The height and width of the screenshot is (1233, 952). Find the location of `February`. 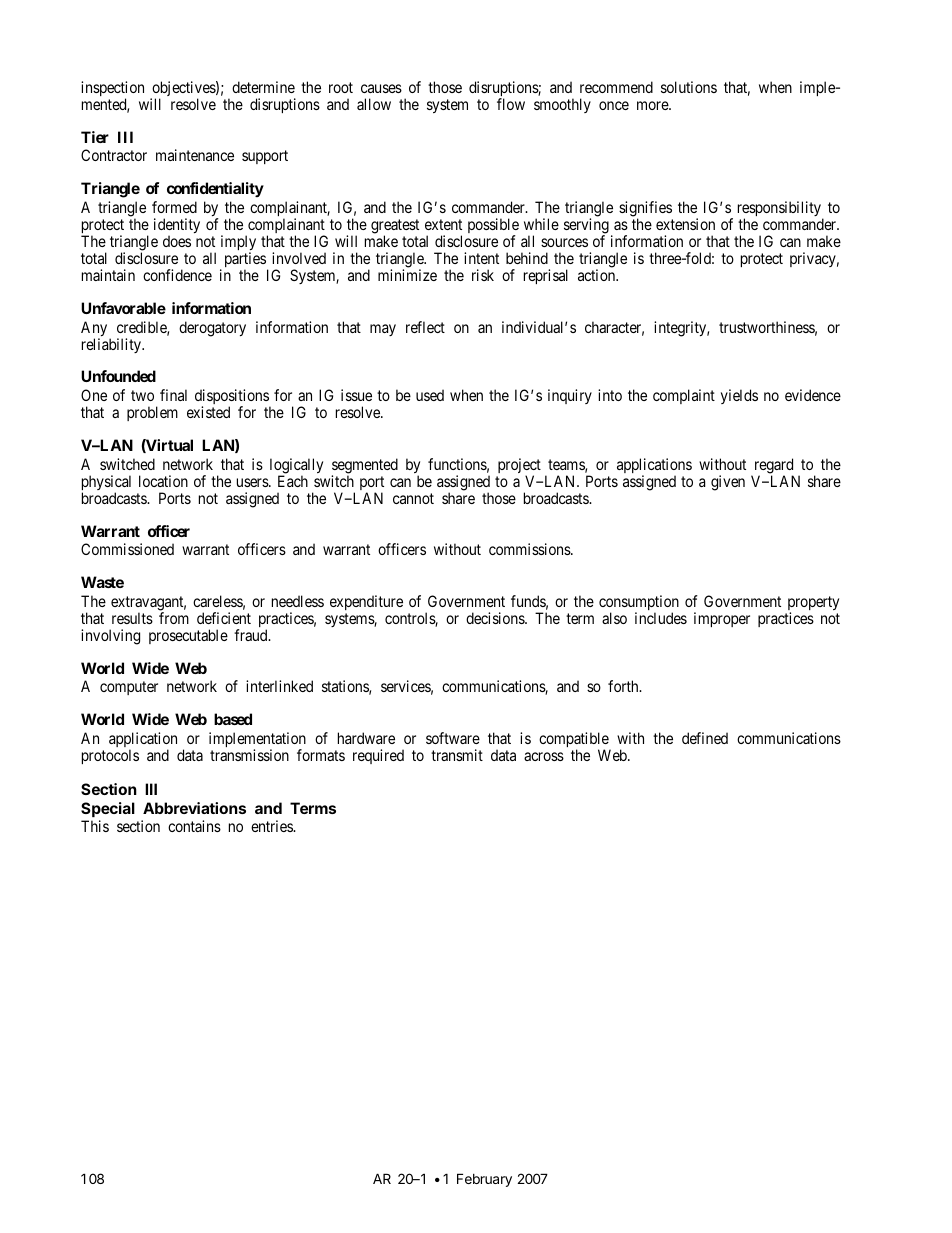

February is located at coordinates (484, 1180).
